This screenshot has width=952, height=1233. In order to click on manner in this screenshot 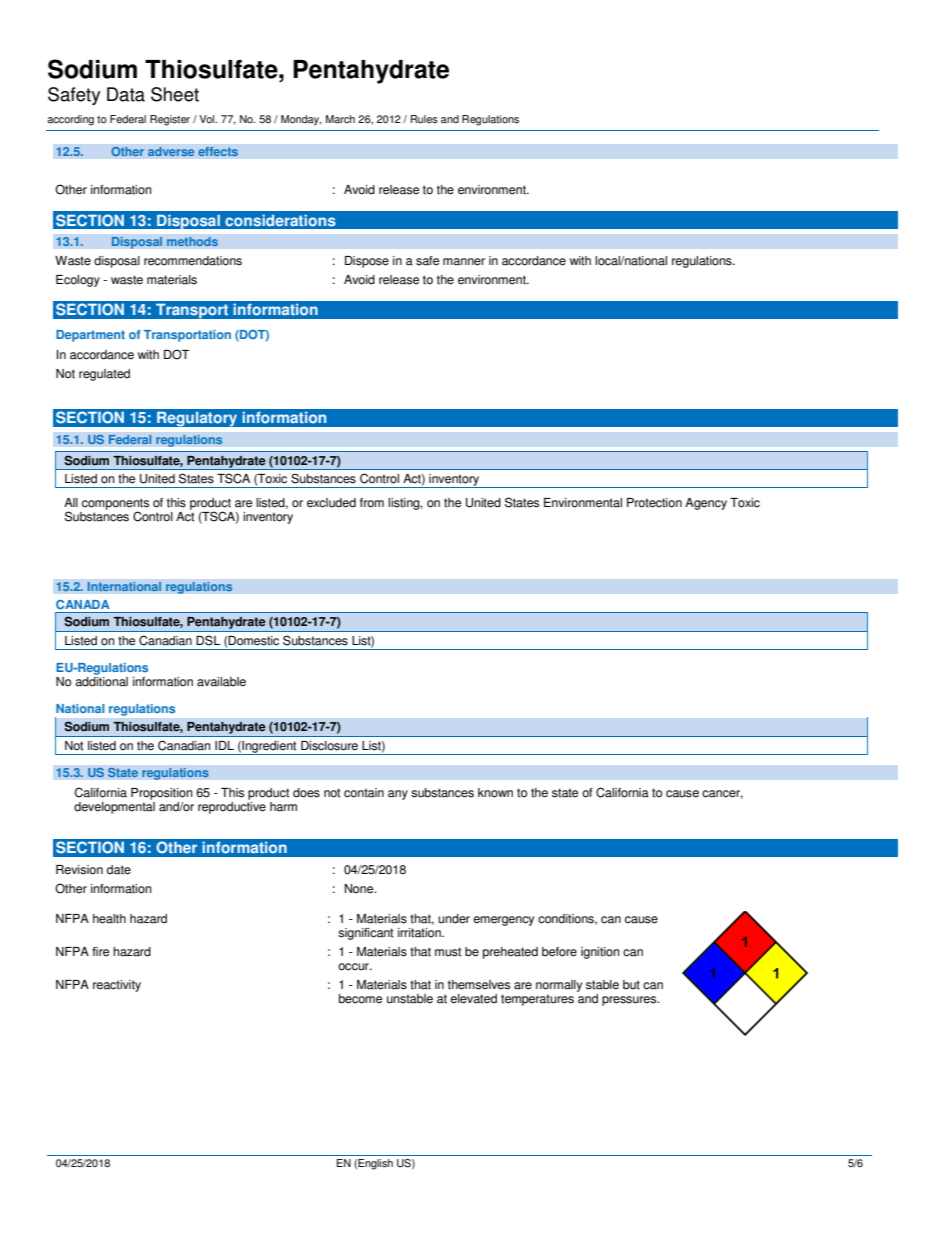, I will do `click(464, 262)`.
